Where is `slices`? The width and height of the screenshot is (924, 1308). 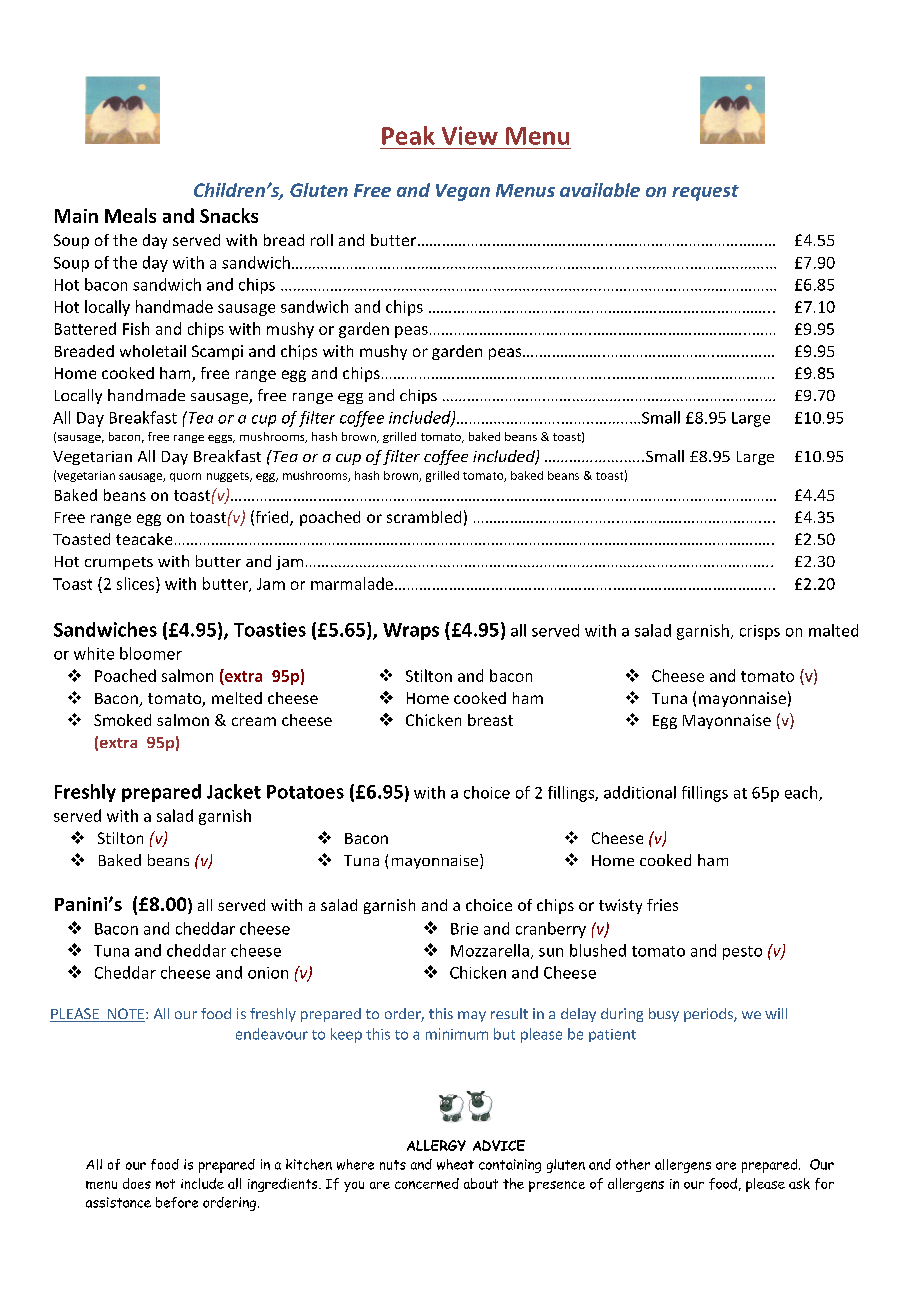 slices is located at coordinates (137, 583).
